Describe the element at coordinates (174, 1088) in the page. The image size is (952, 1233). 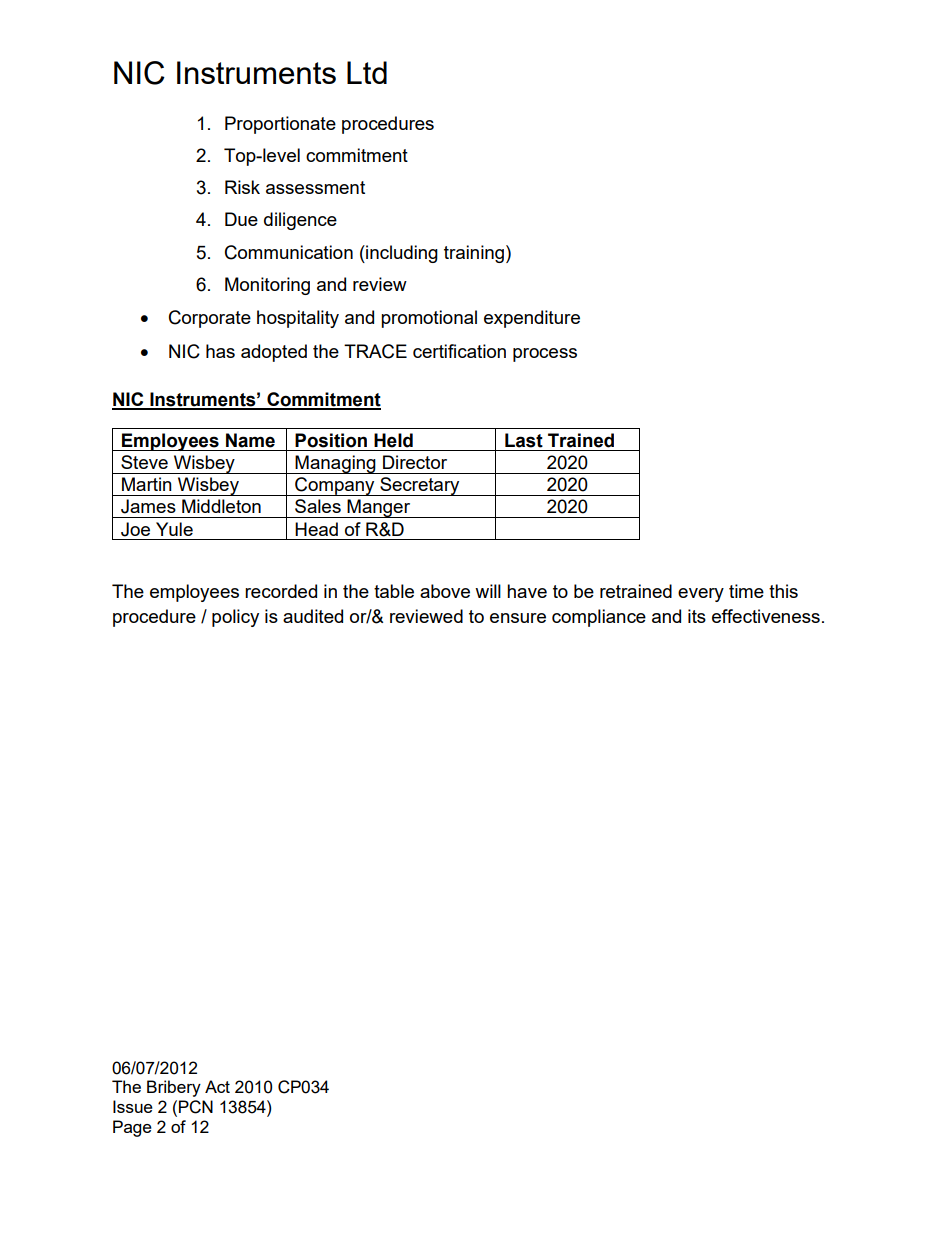
I see `Bribery` at that location.
